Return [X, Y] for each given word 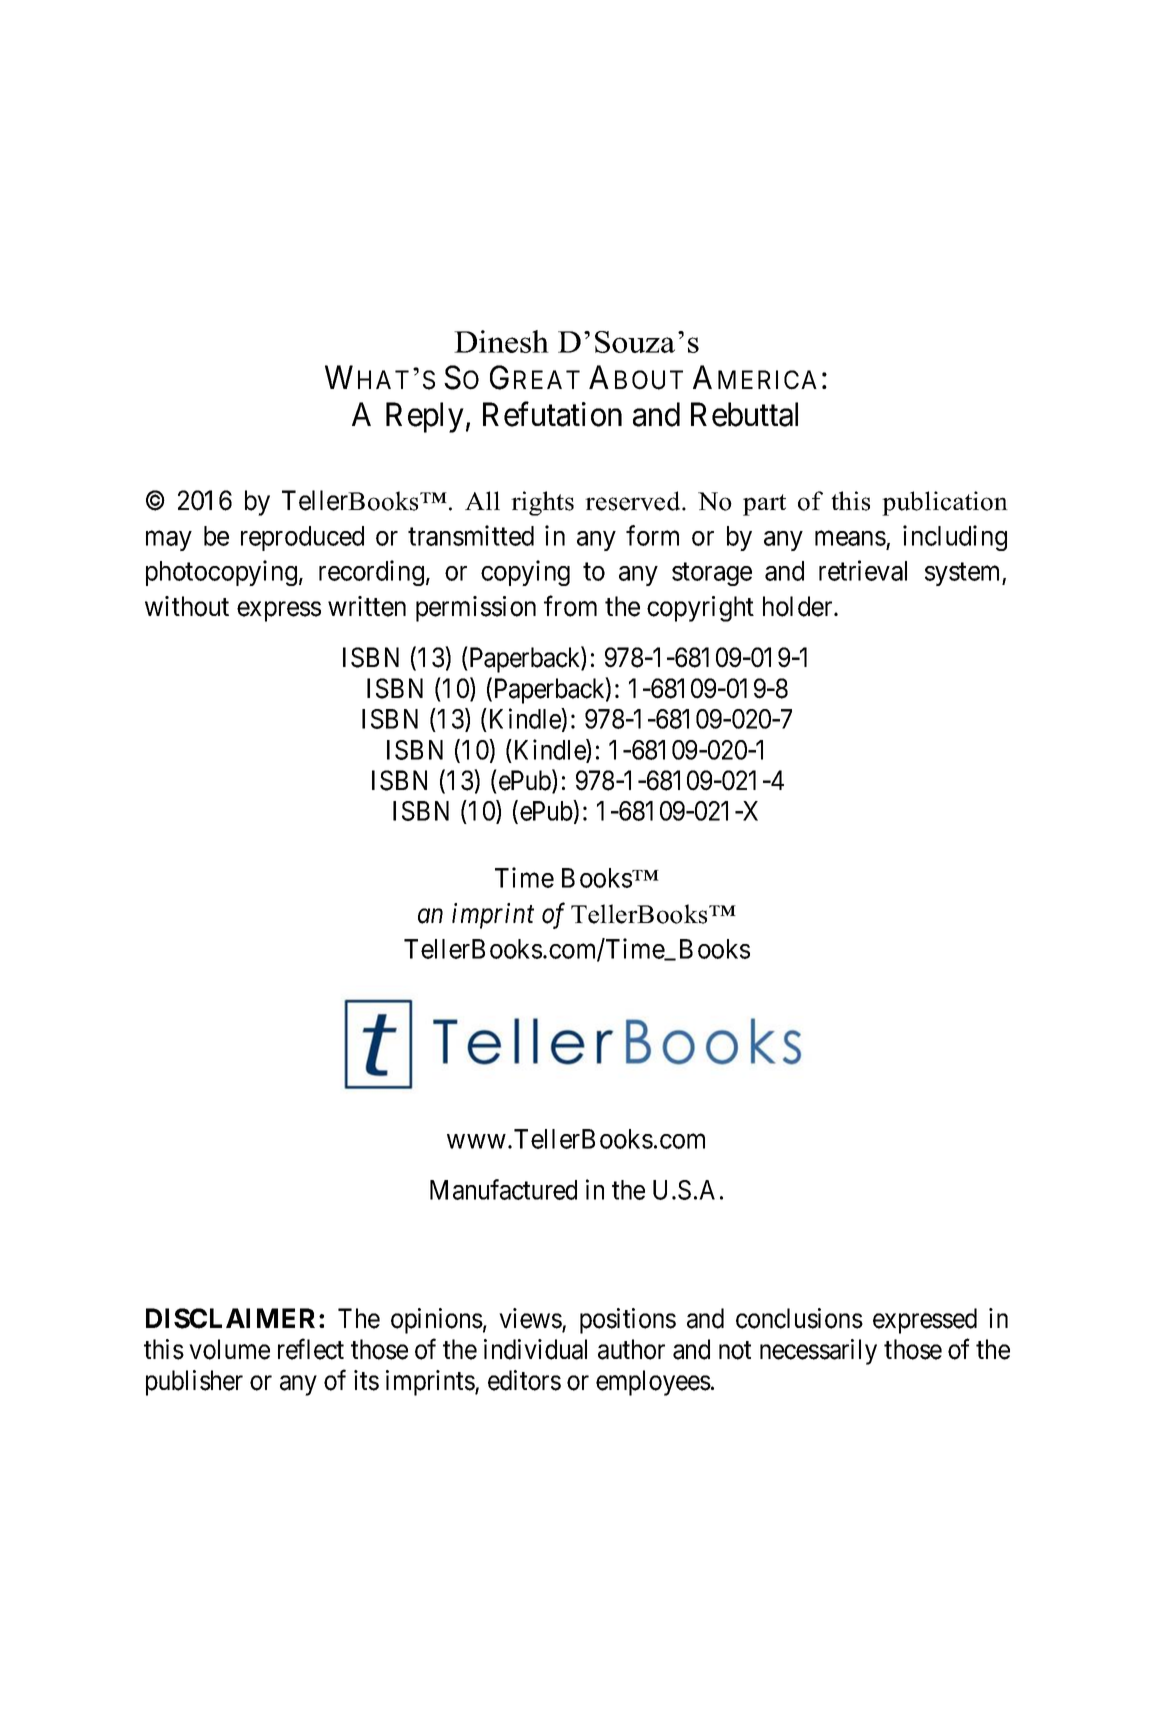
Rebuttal [744, 414]
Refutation [552, 414]
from [570, 606]
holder [799, 606]
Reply [425, 417]
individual [535, 1349]
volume [229, 1349]
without [187, 606]
